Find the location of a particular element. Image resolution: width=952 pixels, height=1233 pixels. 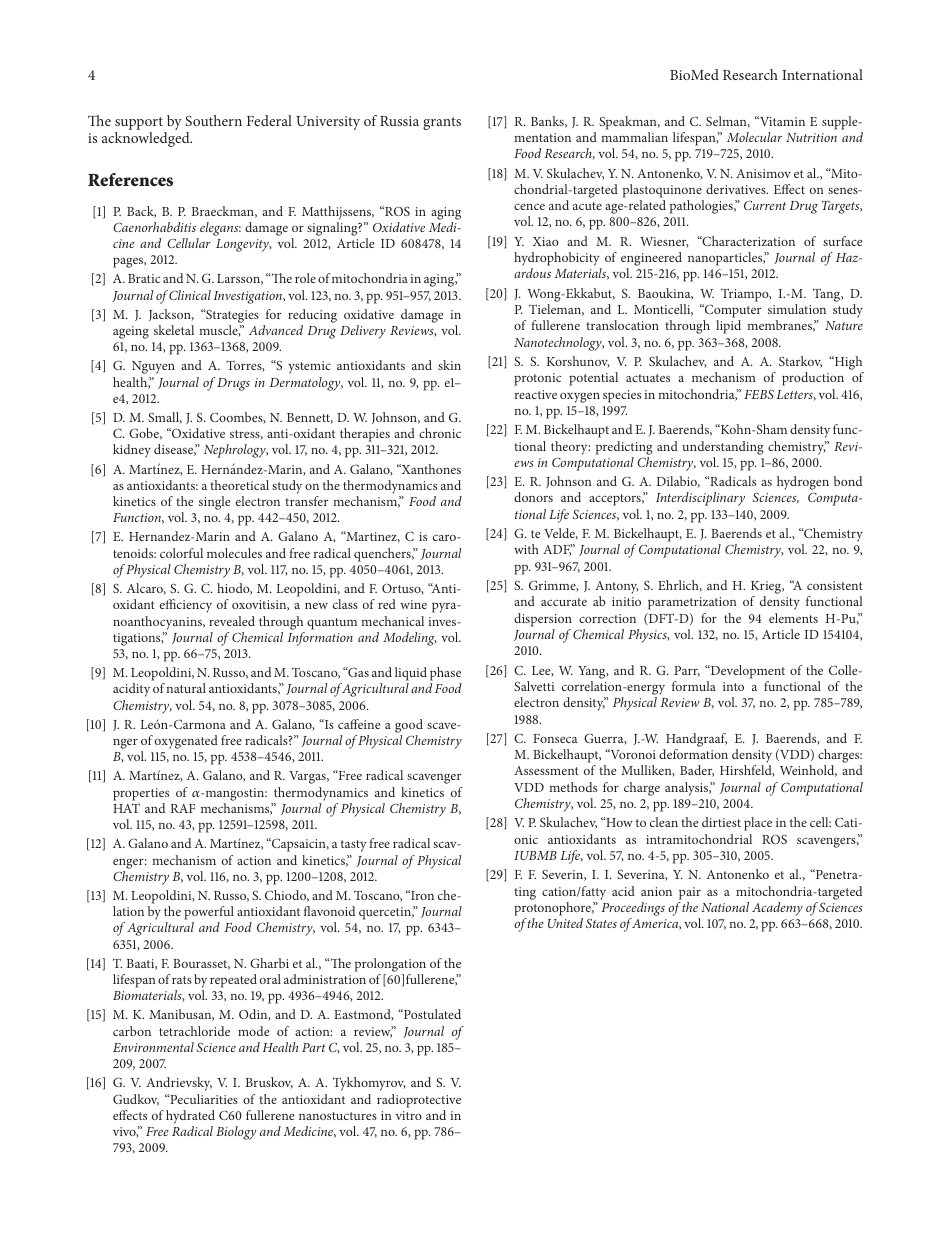

Molecular is located at coordinates (754, 137).
